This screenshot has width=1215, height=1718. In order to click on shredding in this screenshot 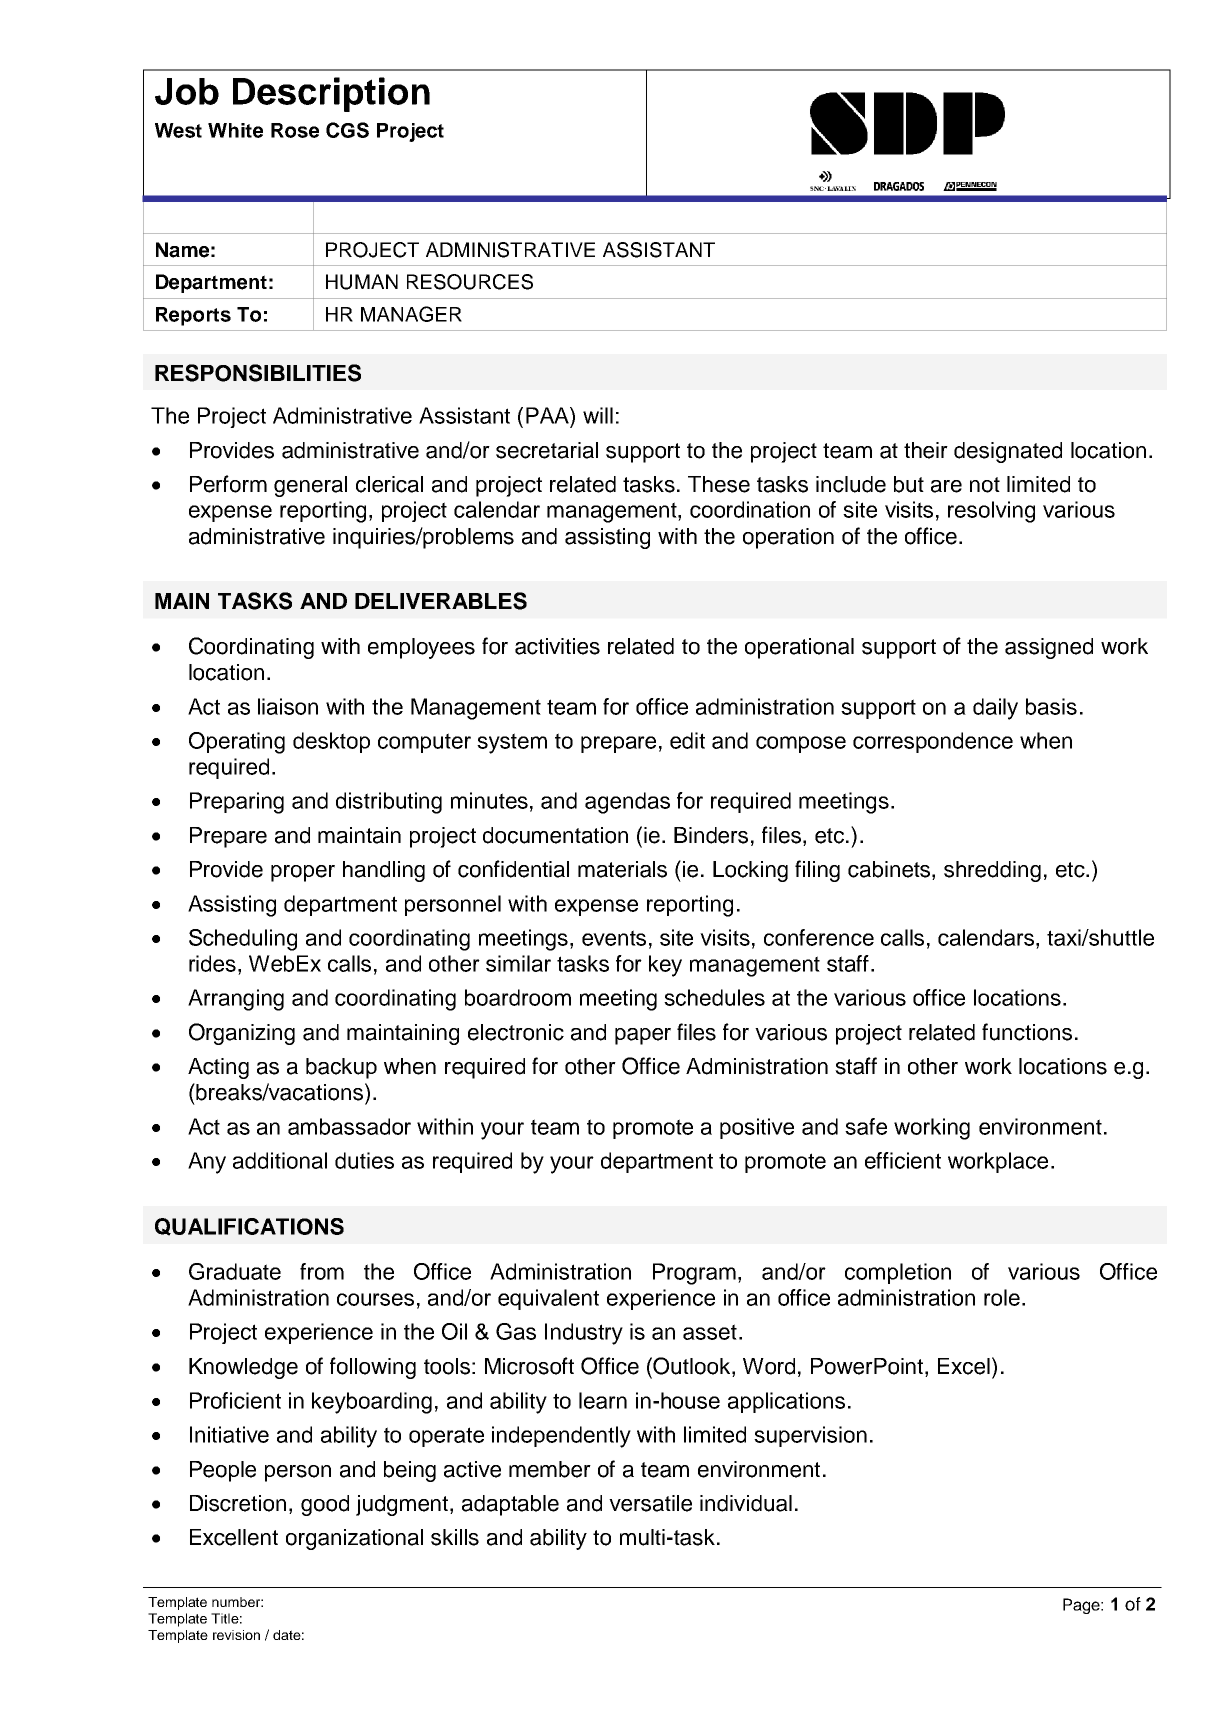, I will do `click(992, 871)`.
